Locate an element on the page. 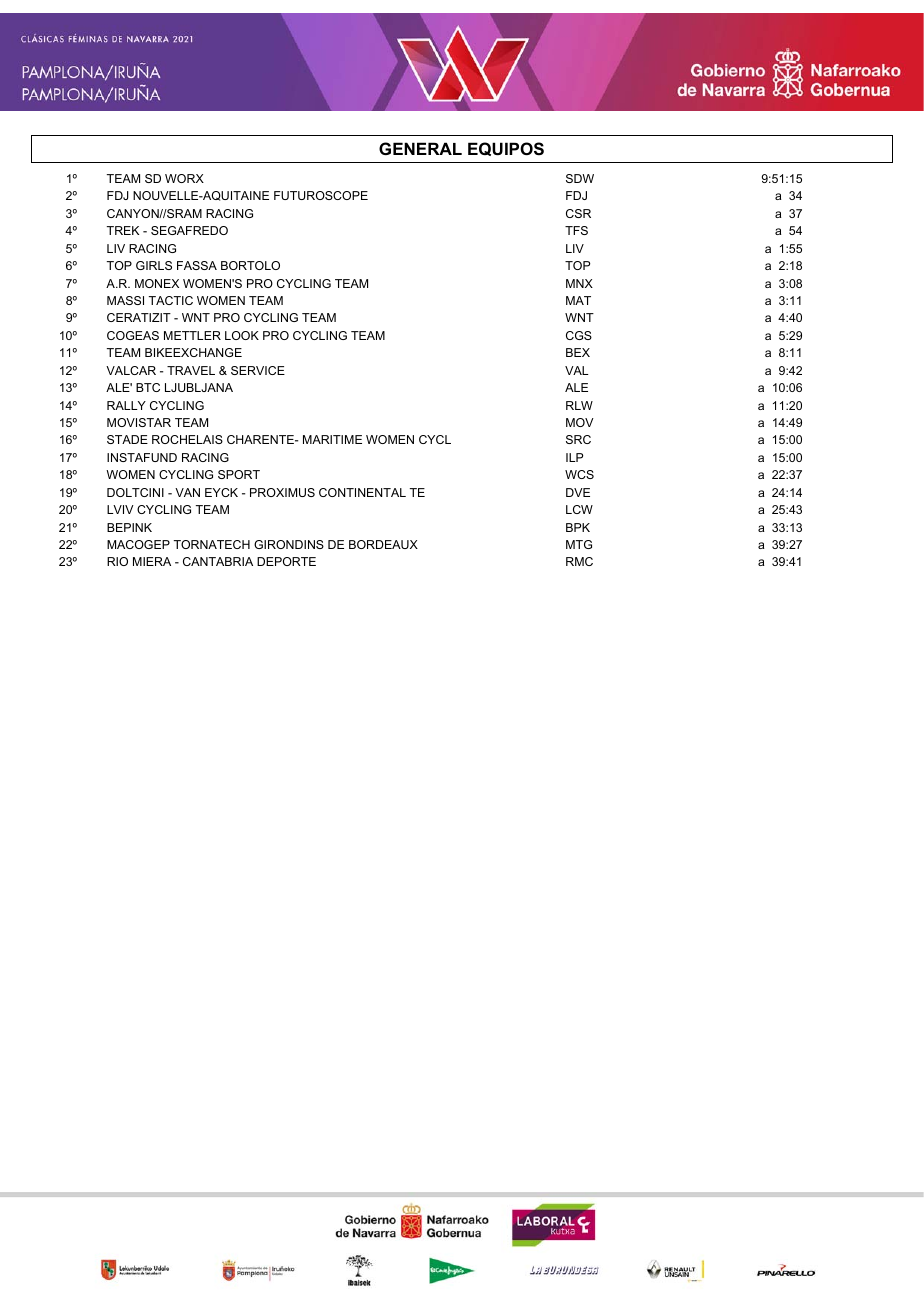 This document has height=1308, width=924. TRAVEL is located at coordinates (191, 370).
